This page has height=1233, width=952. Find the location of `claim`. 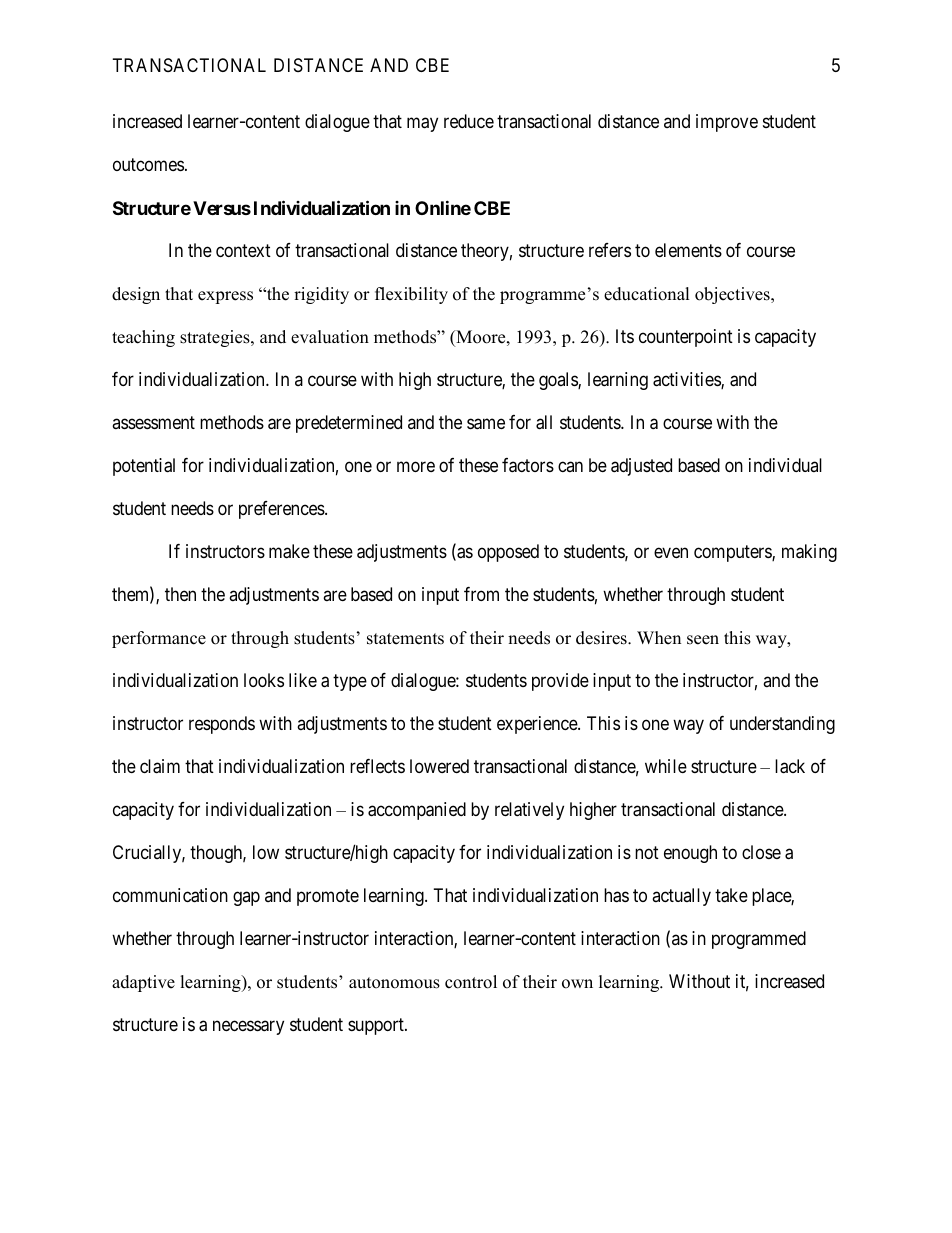

claim is located at coordinates (160, 766).
